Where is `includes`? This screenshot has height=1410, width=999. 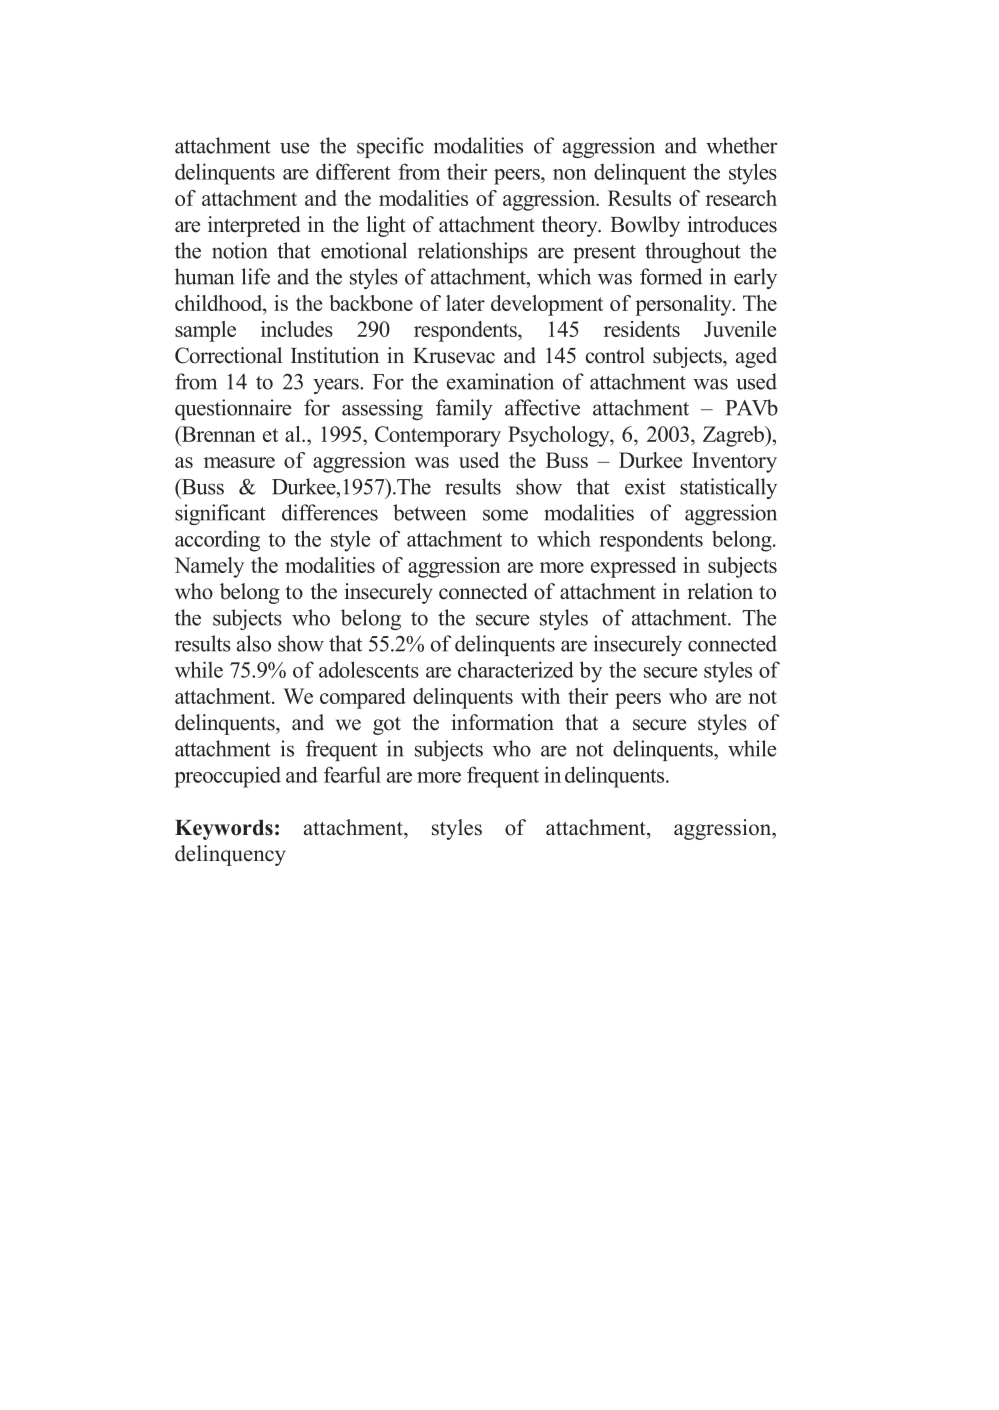 includes is located at coordinates (297, 329).
